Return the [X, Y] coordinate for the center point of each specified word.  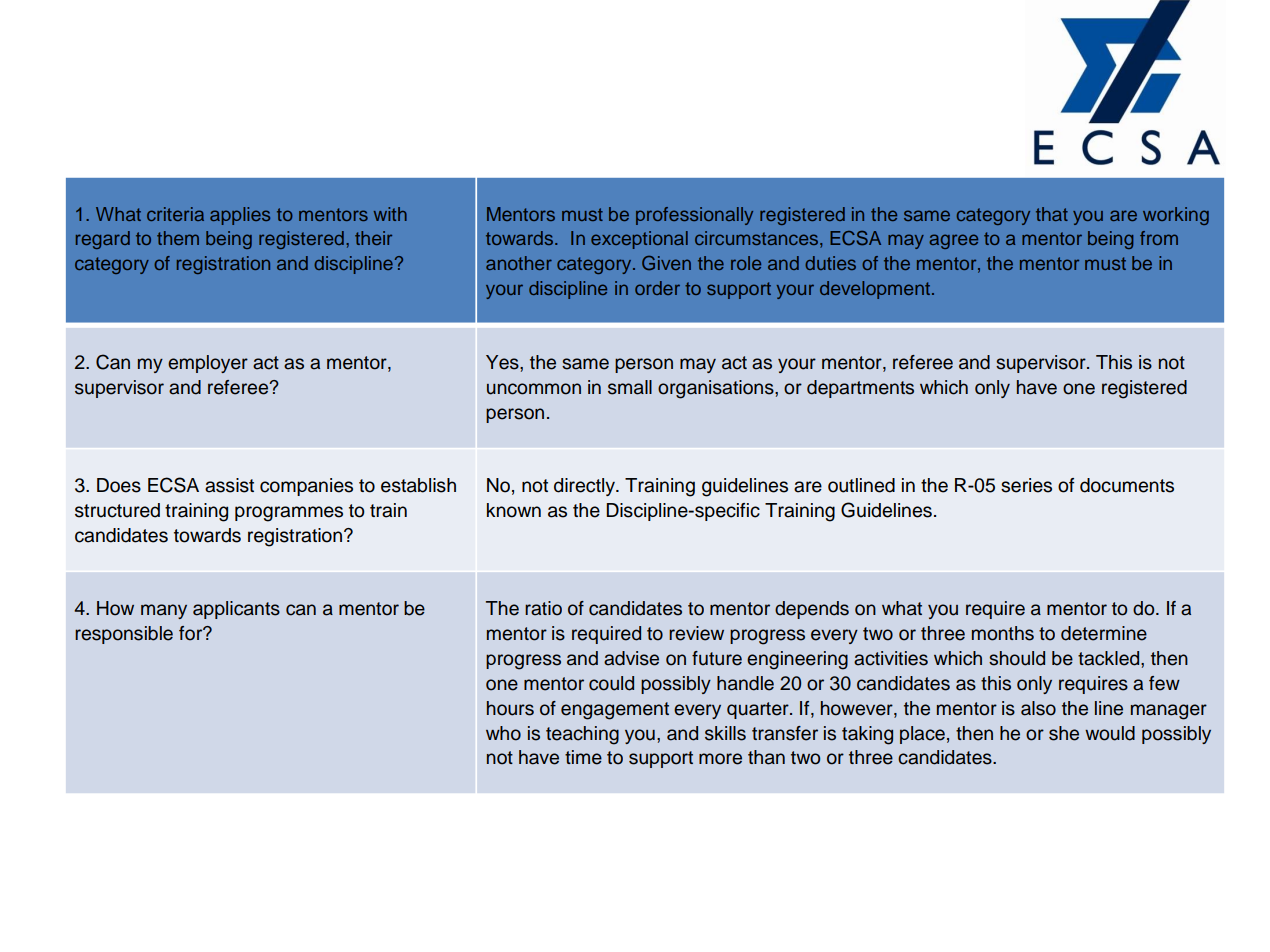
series [1026, 485]
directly [585, 487]
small [630, 387]
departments [860, 389]
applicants [236, 610]
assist [229, 485]
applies [240, 216]
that [1052, 214]
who [503, 733]
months [1003, 633]
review [696, 633]
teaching [582, 735]
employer [208, 364]
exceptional [639, 240]
